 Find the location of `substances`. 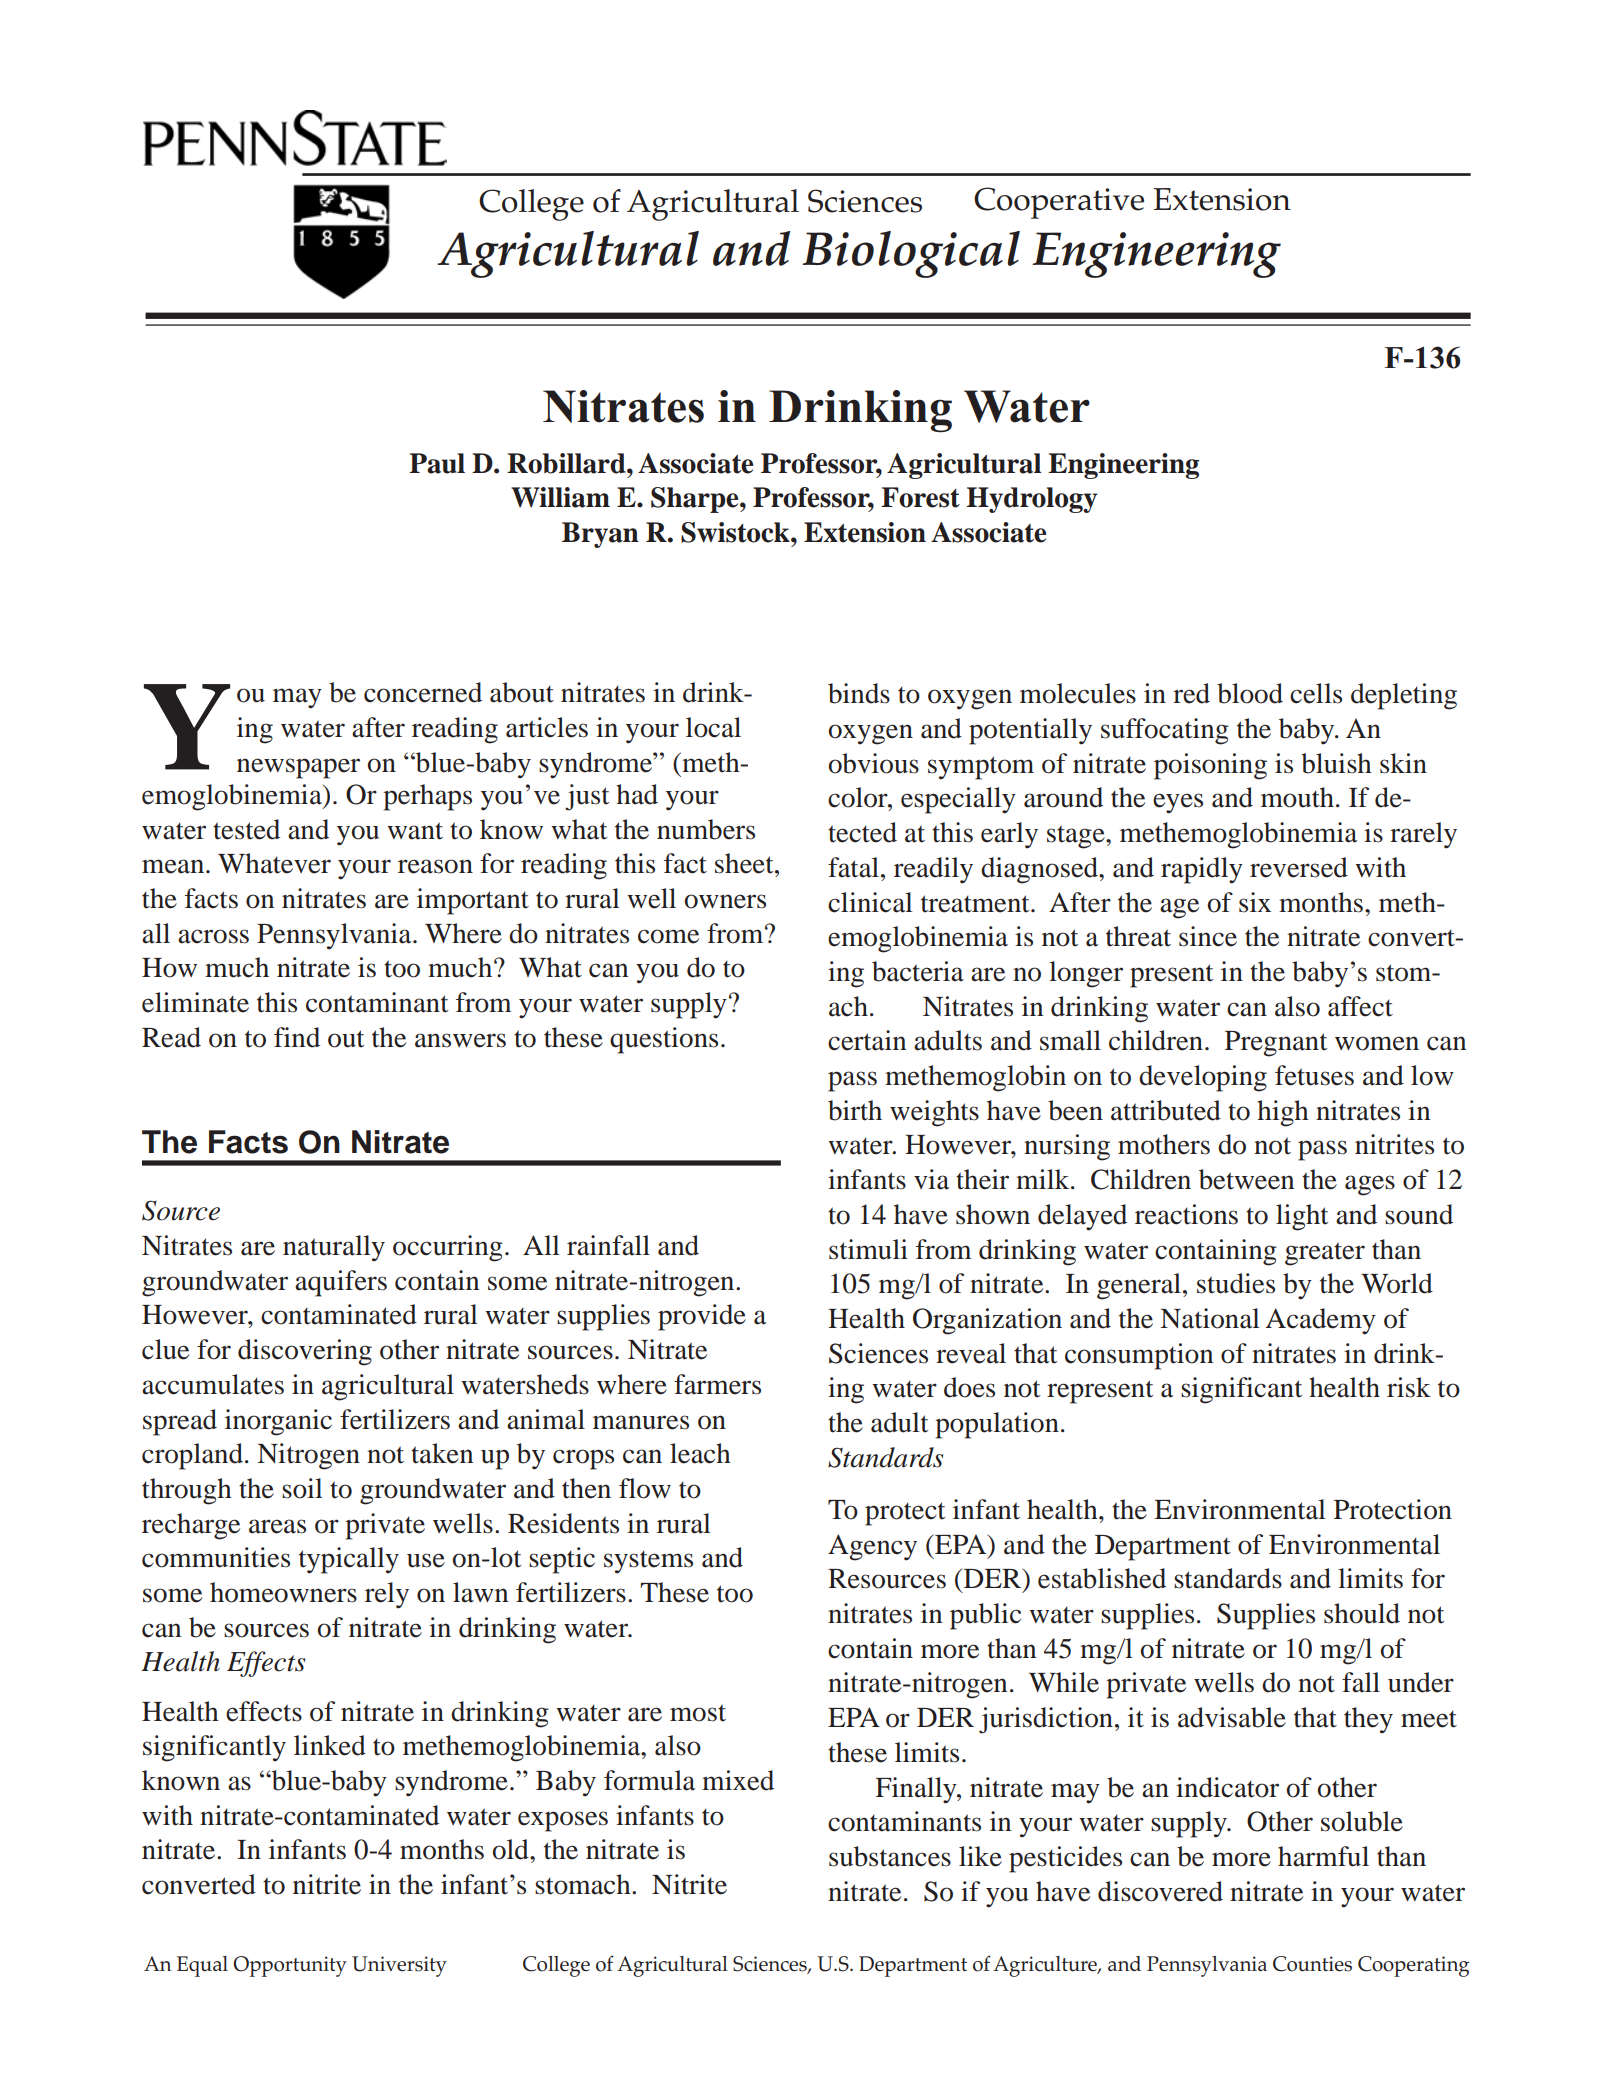

substances is located at coordinates (890, 1856).
